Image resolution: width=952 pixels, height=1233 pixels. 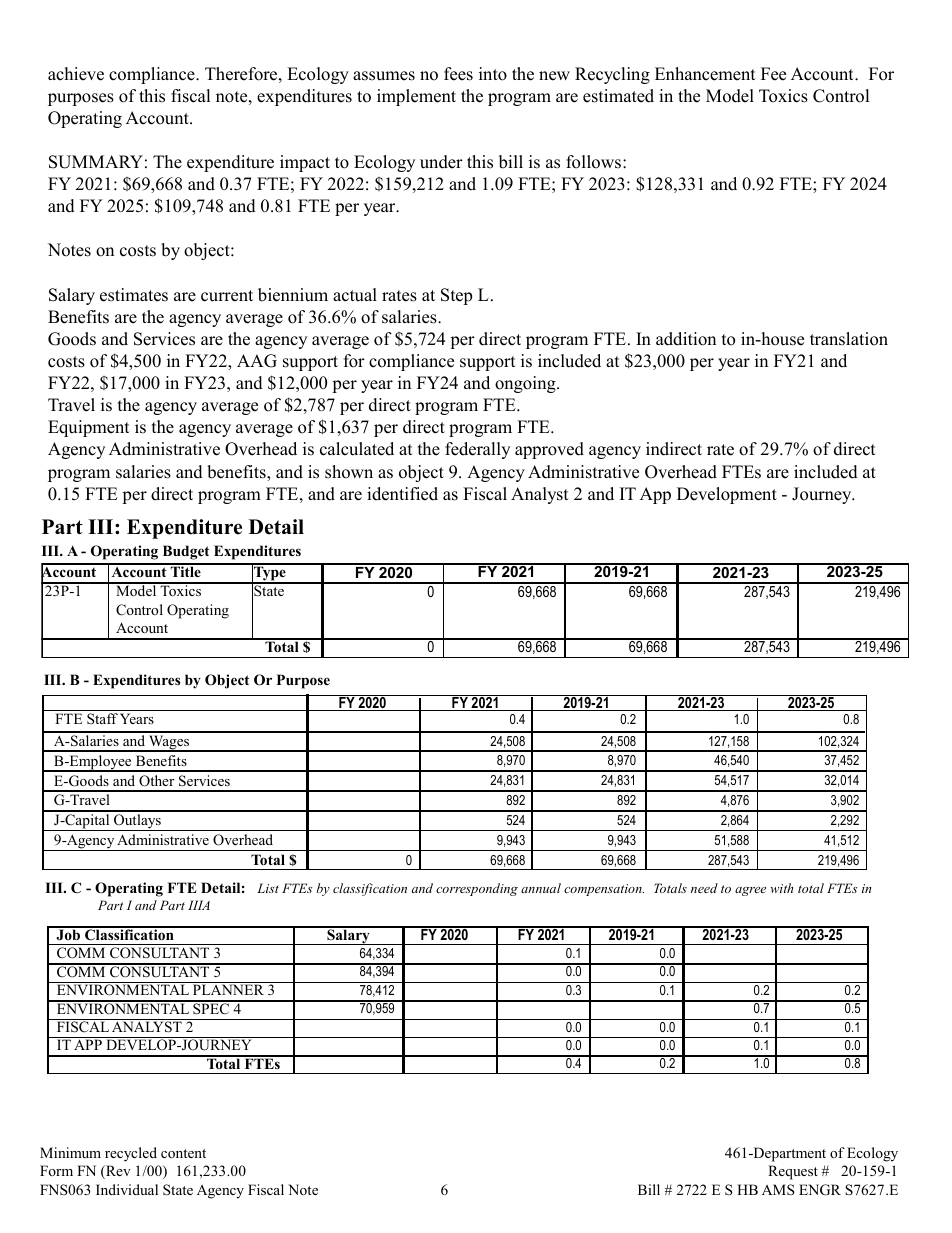 What do you see at coordinates (793, 1172) in the document?
I see `Request` at bounding box center [793, 1172].
